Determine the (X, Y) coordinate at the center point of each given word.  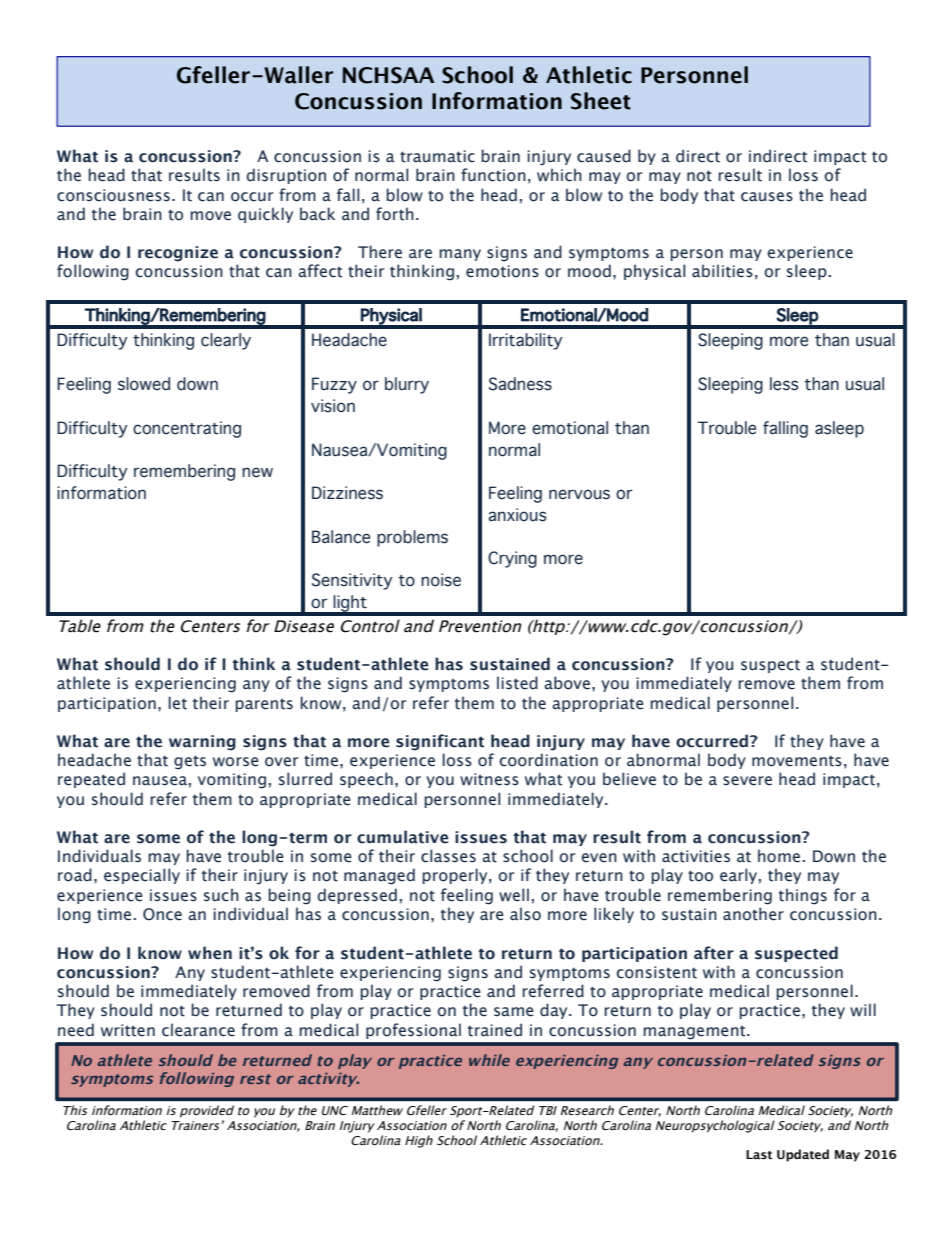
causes (767, 197)
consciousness (113, 195)
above (567, 683)
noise (441, 580)
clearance (198, 1030)
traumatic (437, 156)
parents (264, 705)
